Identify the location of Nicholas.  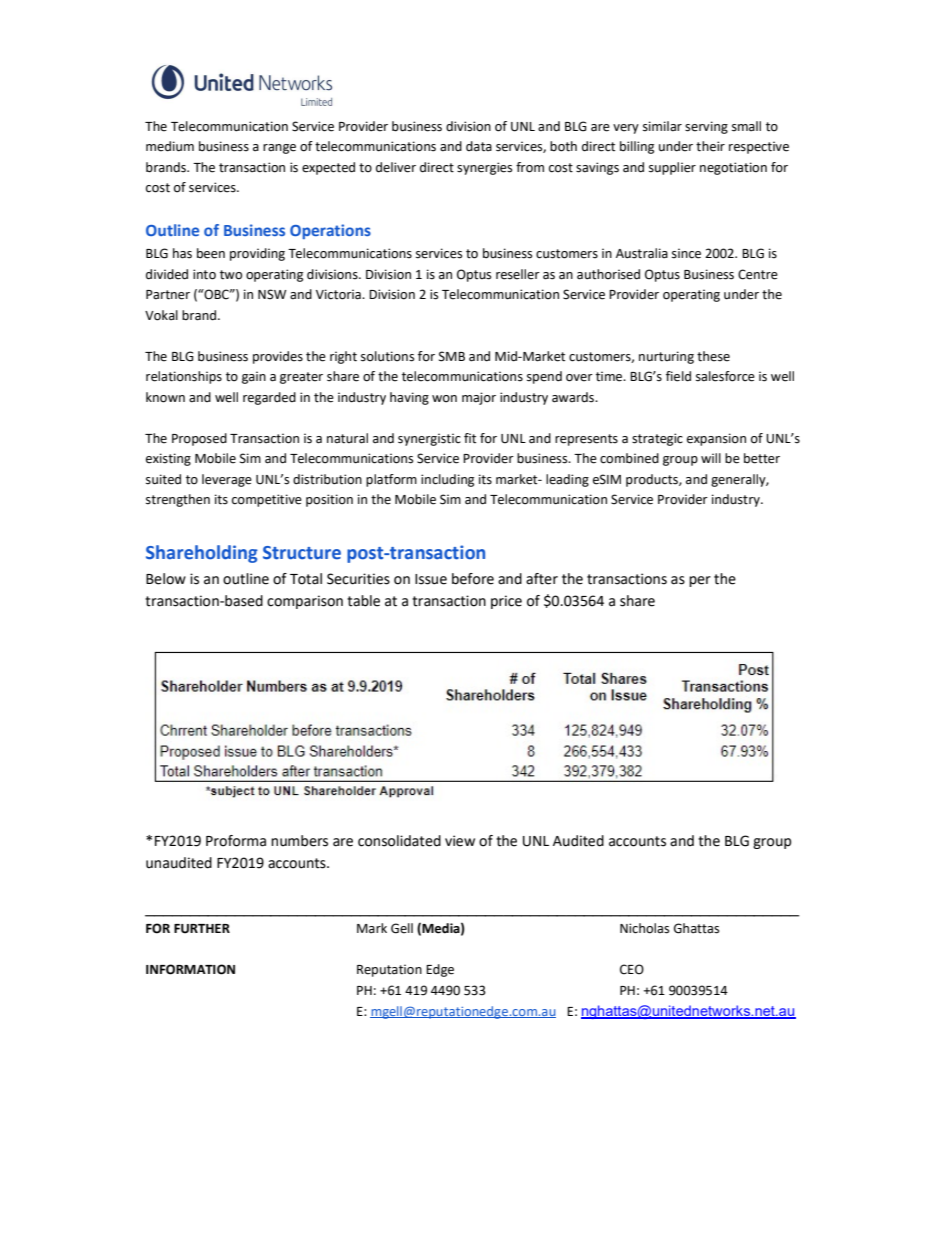
(644, 928).
